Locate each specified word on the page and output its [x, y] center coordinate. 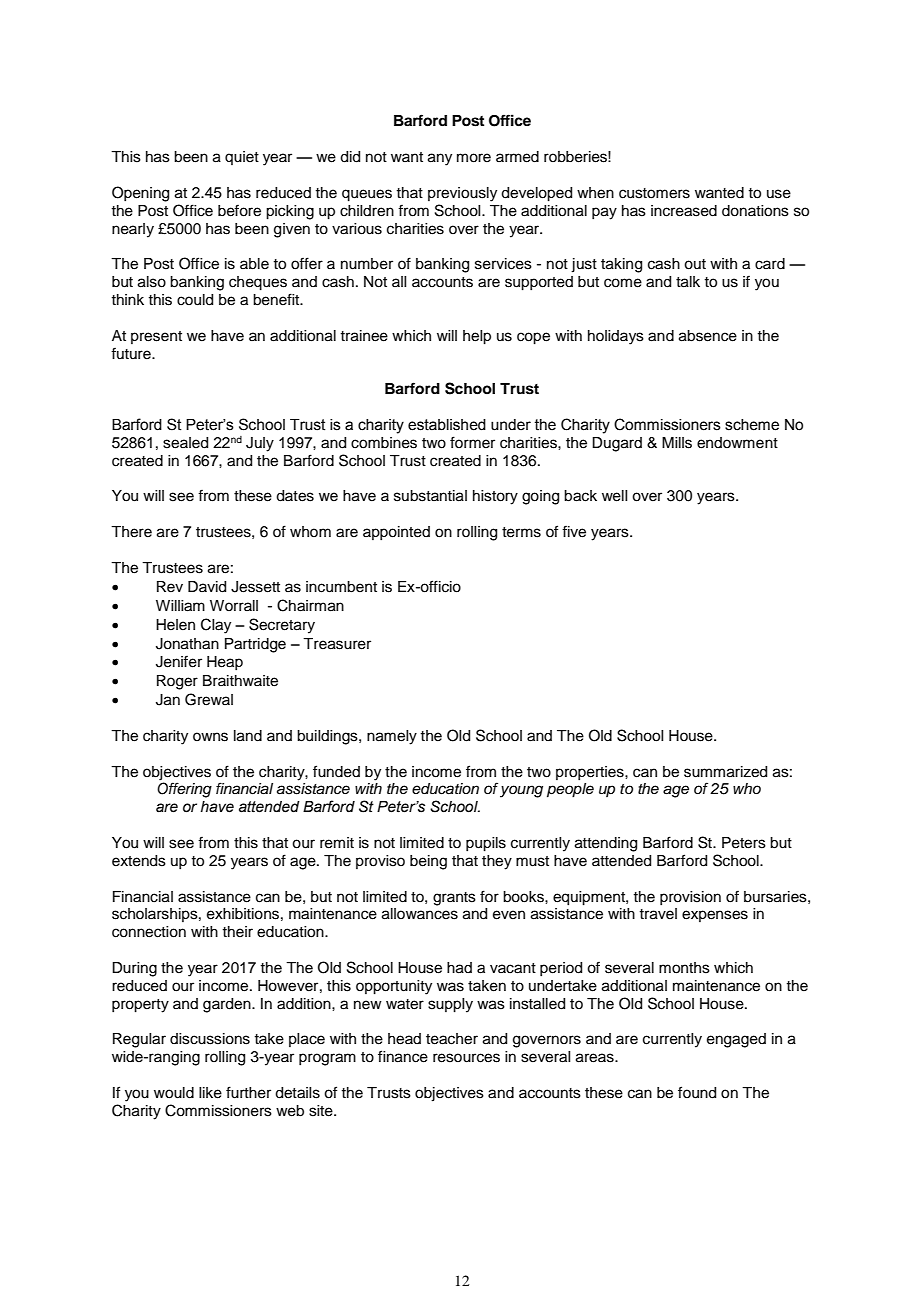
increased [684, 211]
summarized [725, 772]
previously [462, 194]
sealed [185, 443]
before [239, 210]
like [210, 1093]
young [521, 791]
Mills [677, 443]
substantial [430, 496]
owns [210, 737]
